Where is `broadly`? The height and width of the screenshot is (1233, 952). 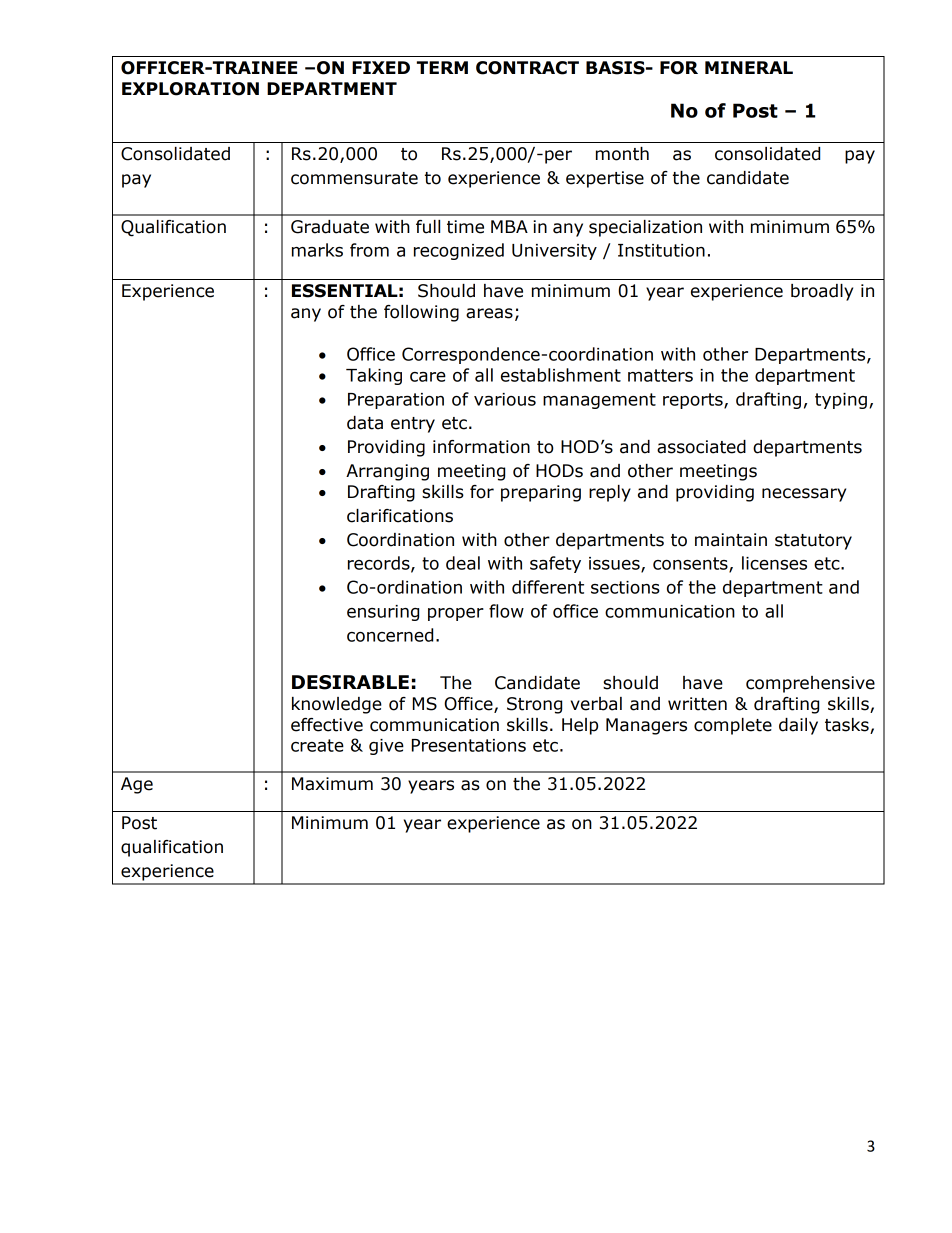
broadly is located at coordinates (822, 292).
